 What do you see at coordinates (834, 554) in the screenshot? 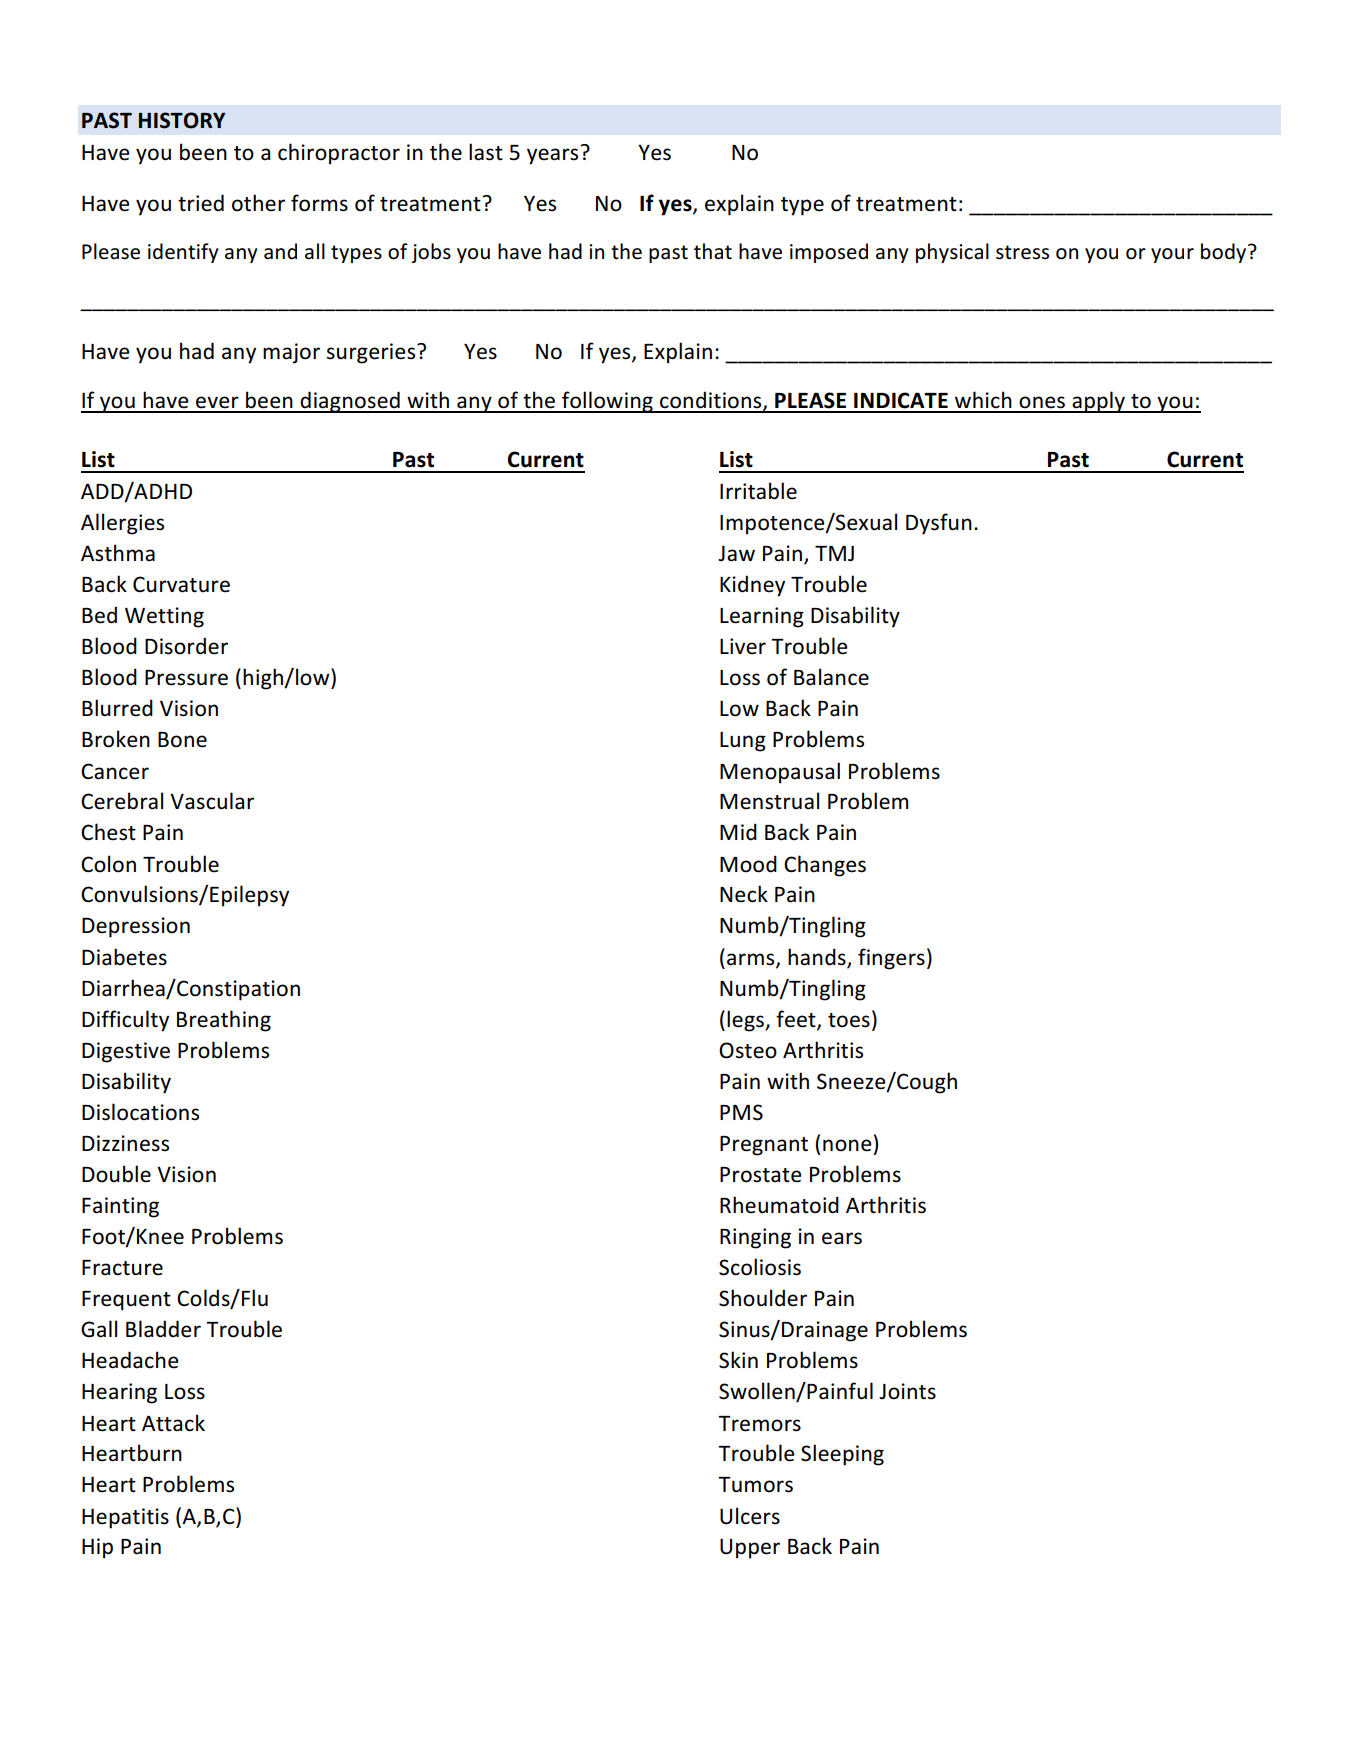
I see `TMJ` at bounding box center [834, 554].
